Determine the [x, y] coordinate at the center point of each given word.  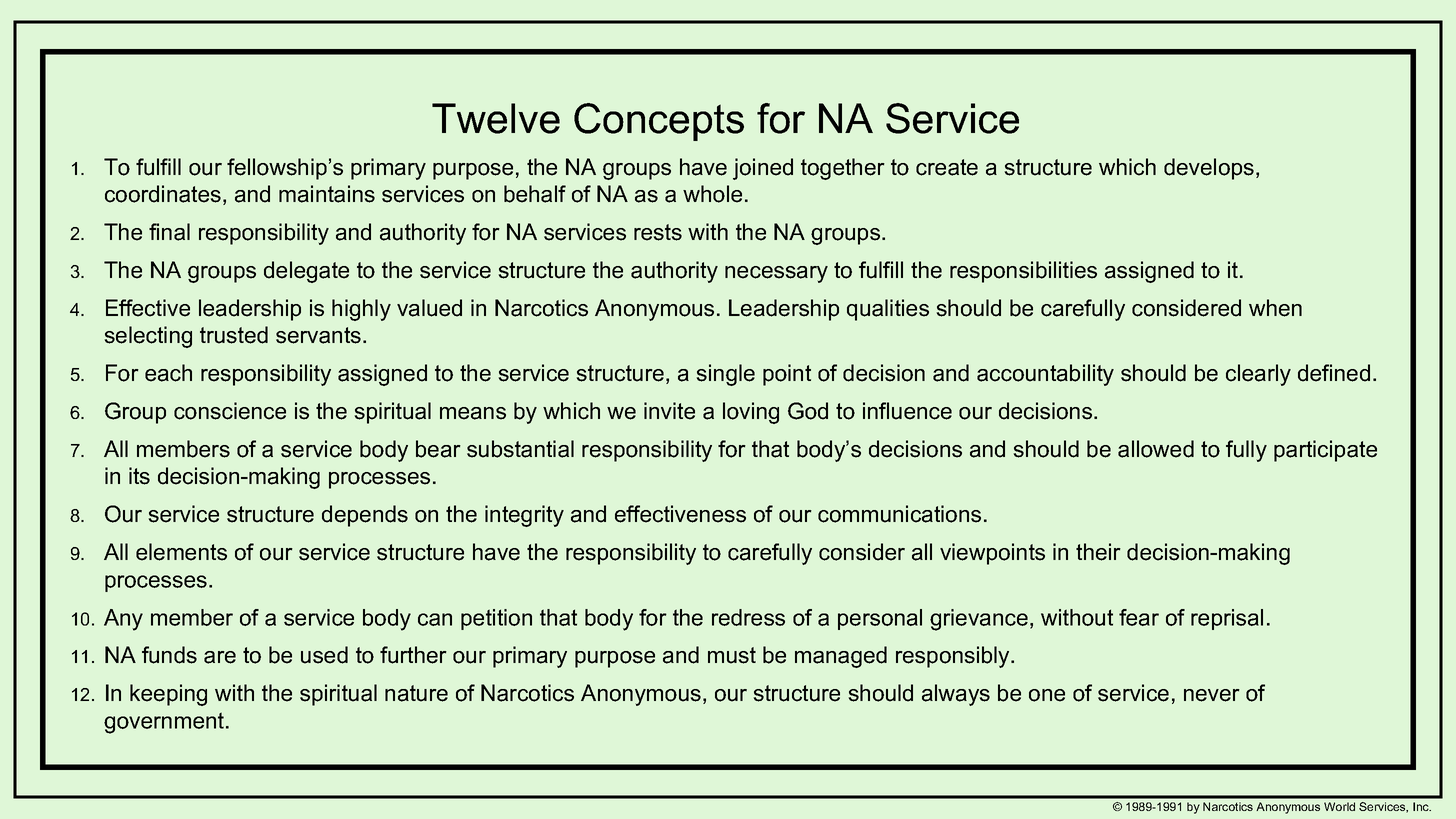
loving [751, 413]
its [139, 476]
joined [763, 169]
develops [1209, 169]
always [956, 695]
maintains [327, 194]
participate [1325, 451]
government [164, 723]
